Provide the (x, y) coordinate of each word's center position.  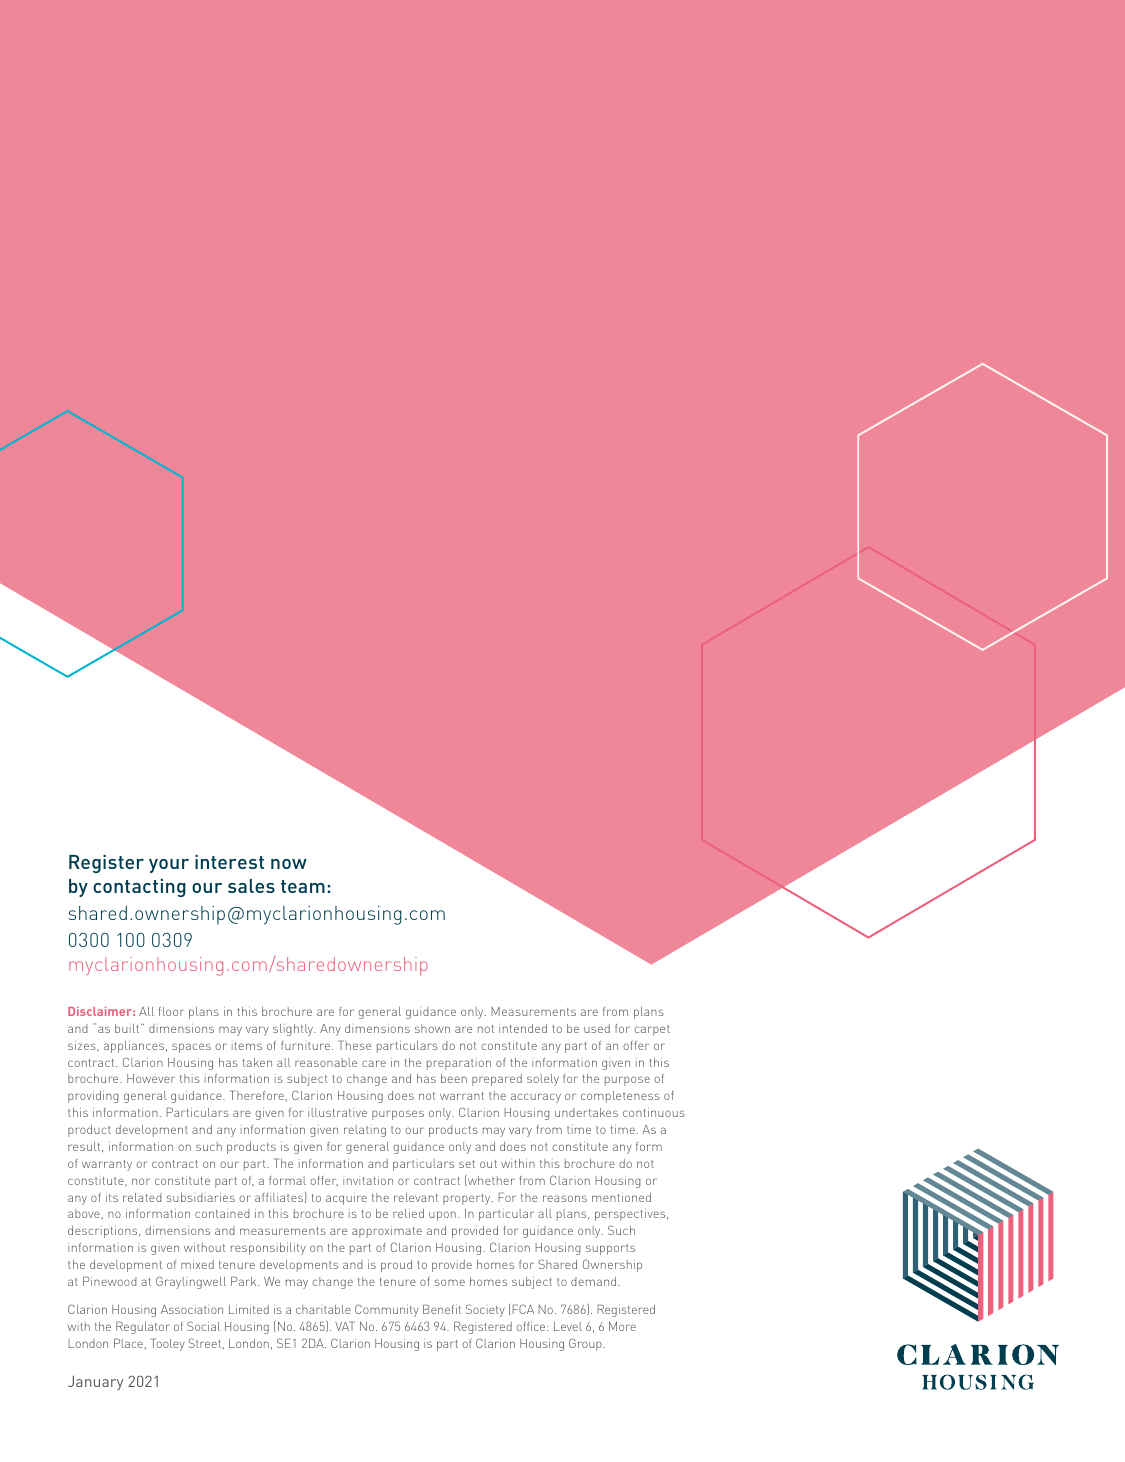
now (289, 864)
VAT (345, 1326)
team (303, 886)
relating (365, 1131)
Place (128, 1343)
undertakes (586, 1112)
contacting (139, 888)
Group (586, 1344)
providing (93, 1097)
